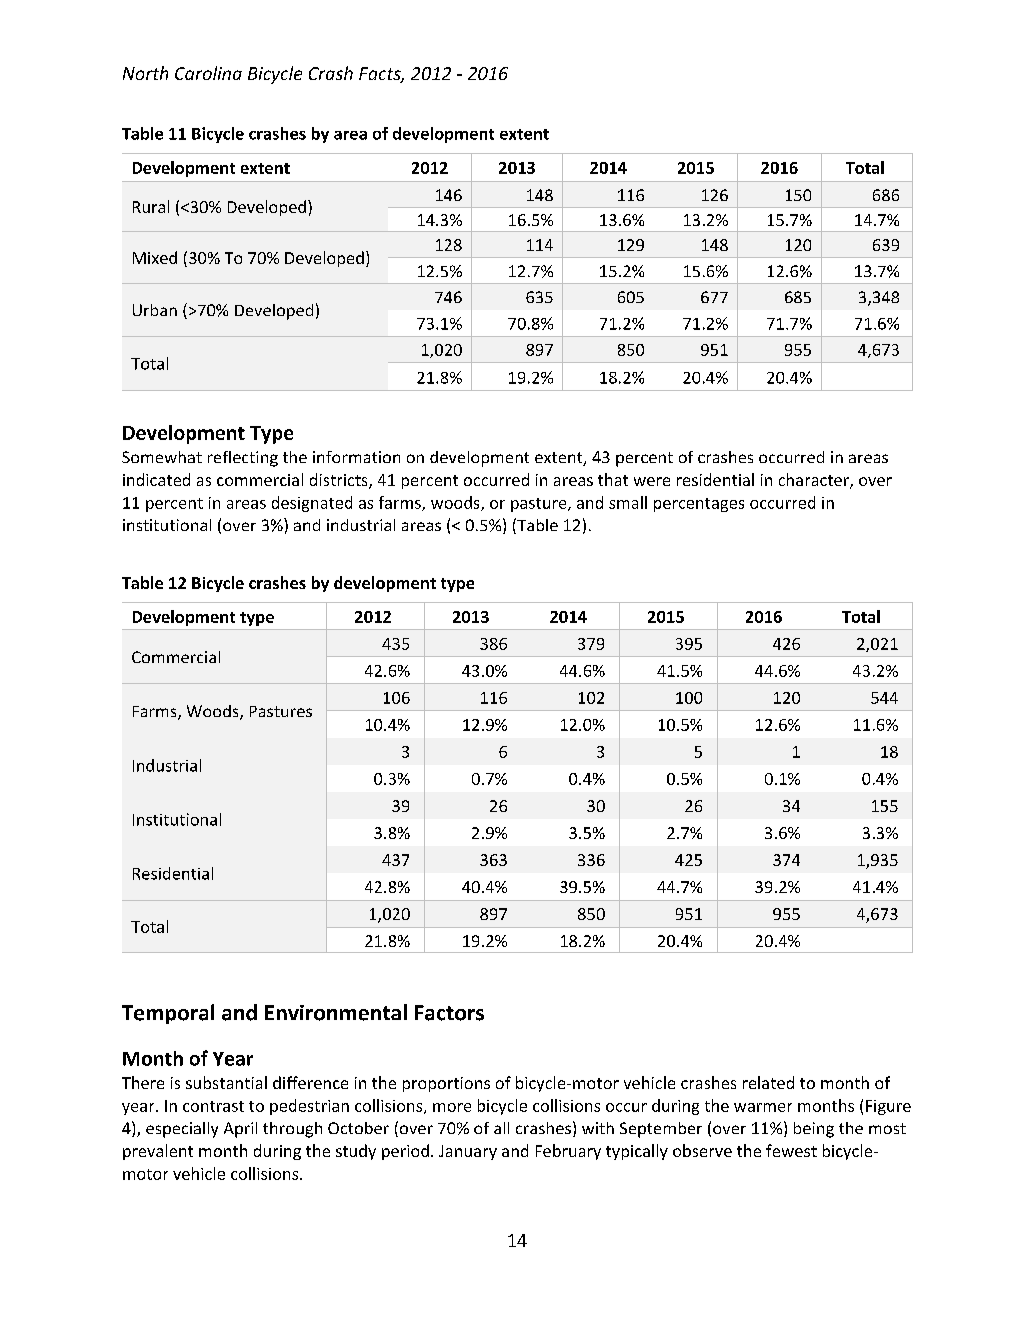  Describe the element at coordinates (208, 73) in the screenshot. I see `Carolina` at that location.
